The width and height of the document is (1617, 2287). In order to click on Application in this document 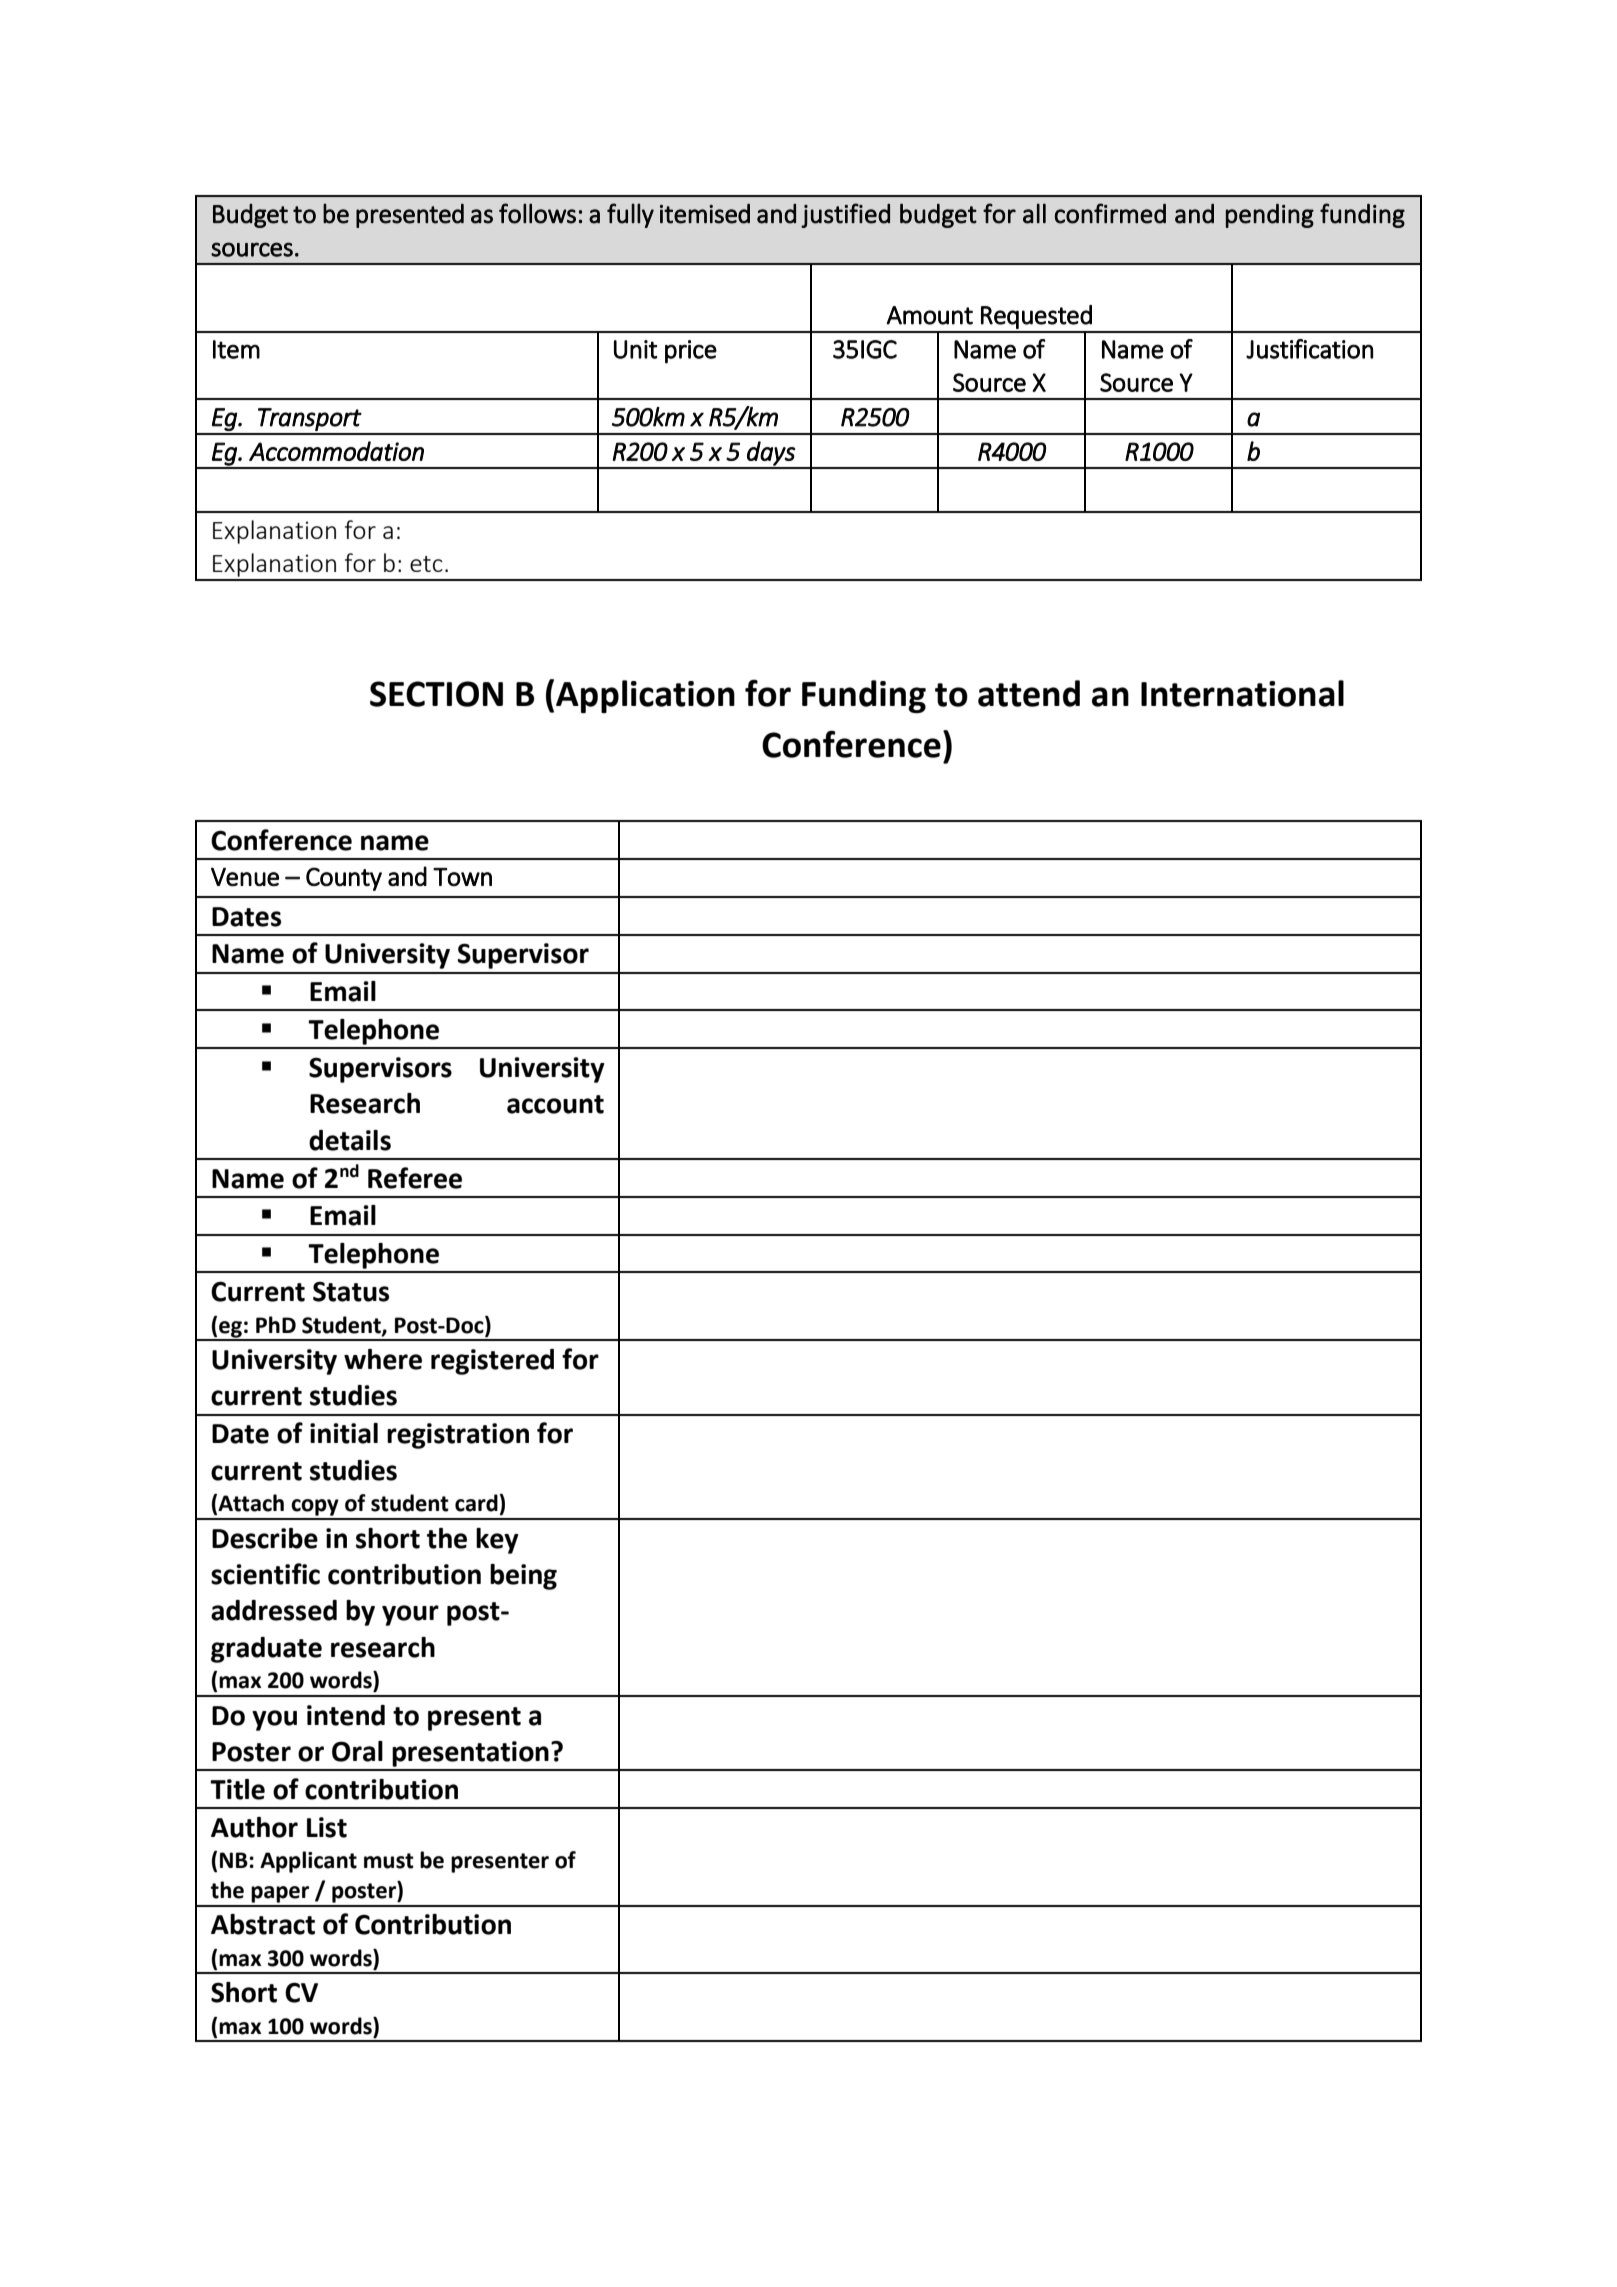, I will do `click(645, 696)`.
